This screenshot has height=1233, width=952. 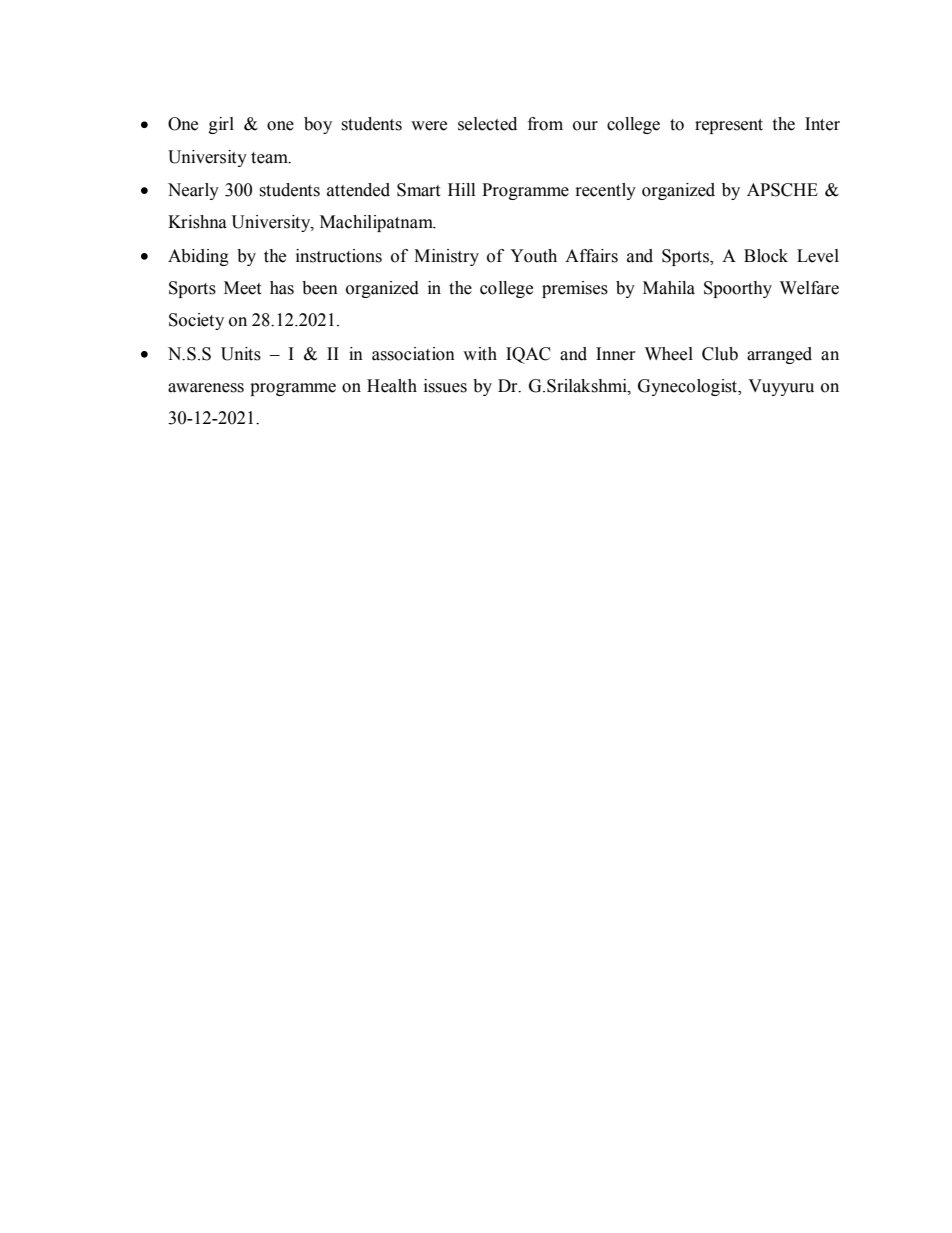 I want to click on awareness, so click(x=206, y=388).
